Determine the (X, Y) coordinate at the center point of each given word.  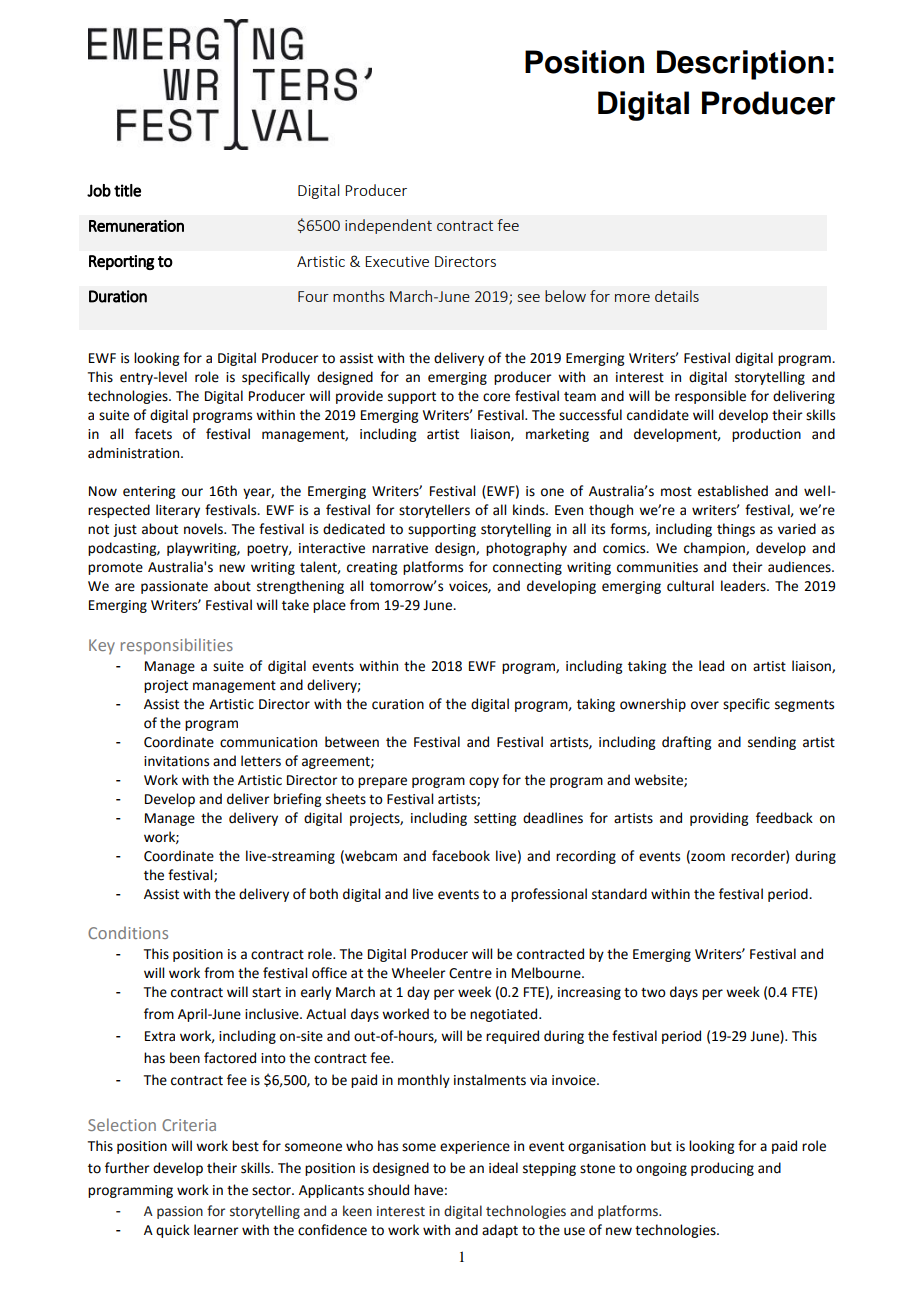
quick (173, 1231)
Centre (470, 973)
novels (204, 529)
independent (388, 226)
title (127, 190)
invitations (176, 761)
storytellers (434, 511)
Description (740, 65)
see (529, 298)
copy (484, 782)
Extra (160, 1036)
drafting (686, 743)
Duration (118, 296)
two (653, 993)
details (677, 296)
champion (715, 549)
